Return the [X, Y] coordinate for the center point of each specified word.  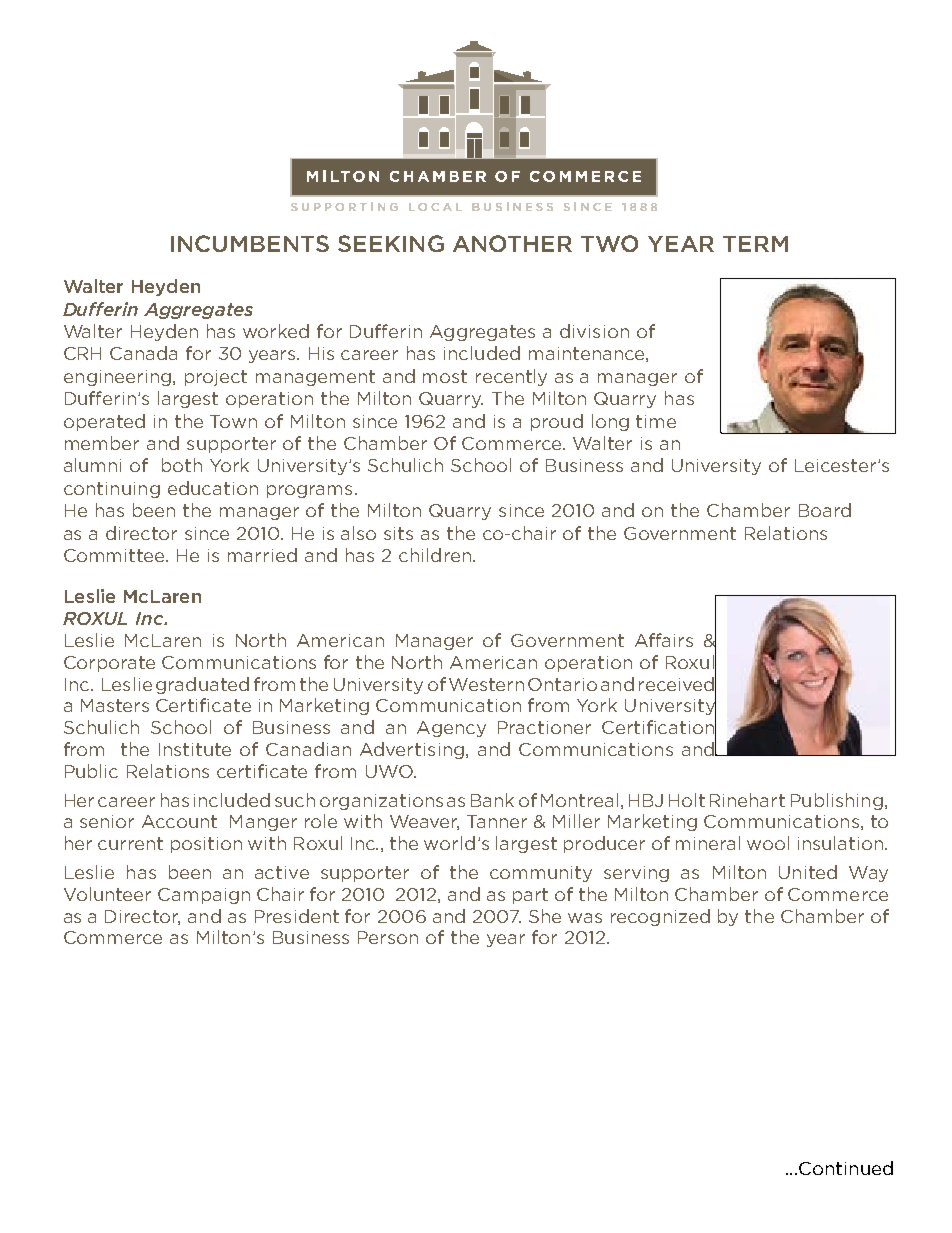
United [808, 872]
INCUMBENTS [250, 243]
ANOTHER [512, 243]
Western [486, 684]
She [545, 916]
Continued [846, 1168]
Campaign [204, 896]
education [213, 488]
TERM [755, 244]
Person [388, 937]
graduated [202, 685]
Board [825, 510]
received [677, 684]
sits [398, 533]
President [297, 916]
